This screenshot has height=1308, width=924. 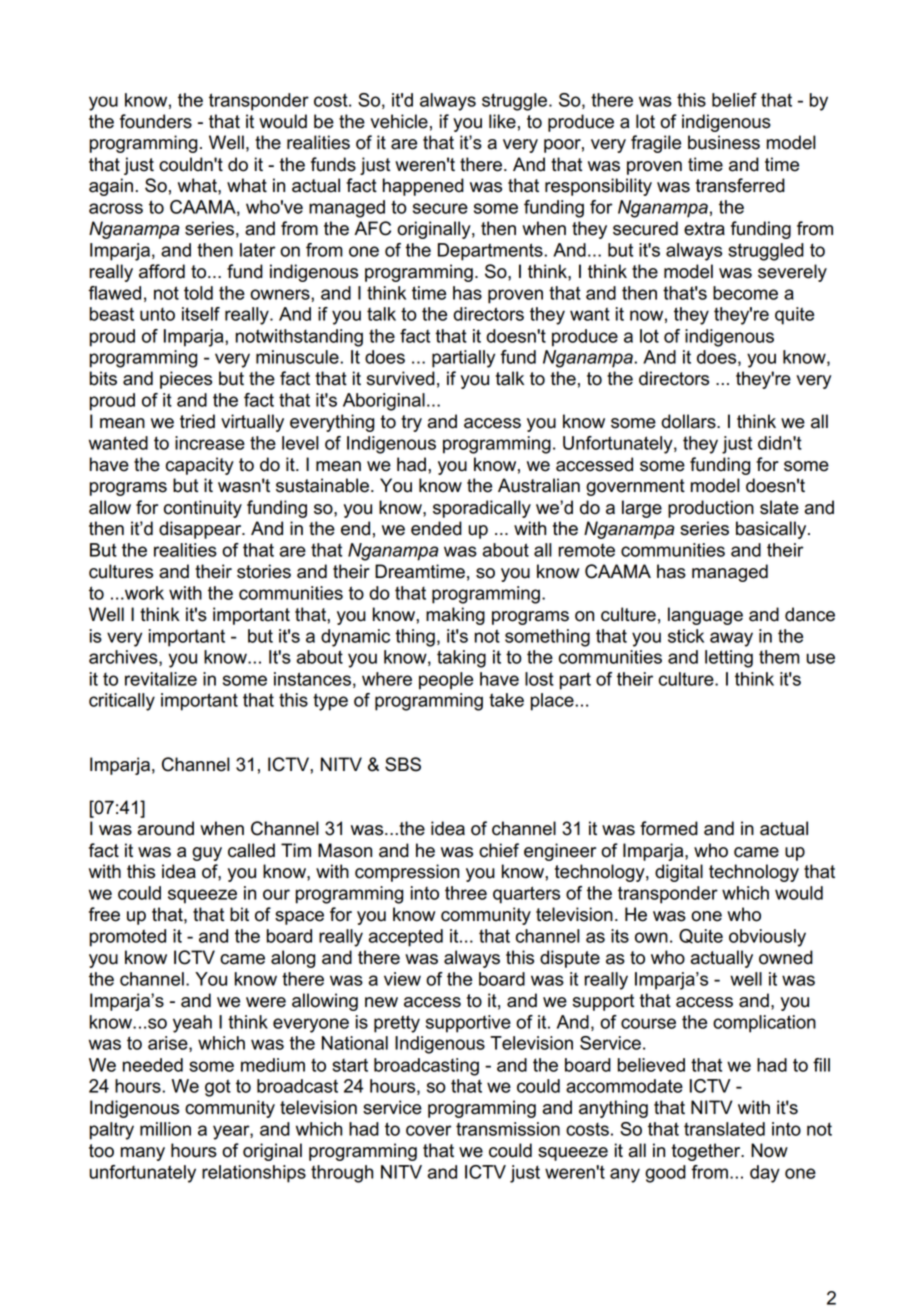 What do you see at coordinates (156, 121) in the screenshot?
I see `founders` at bounding box center [156, 121].
